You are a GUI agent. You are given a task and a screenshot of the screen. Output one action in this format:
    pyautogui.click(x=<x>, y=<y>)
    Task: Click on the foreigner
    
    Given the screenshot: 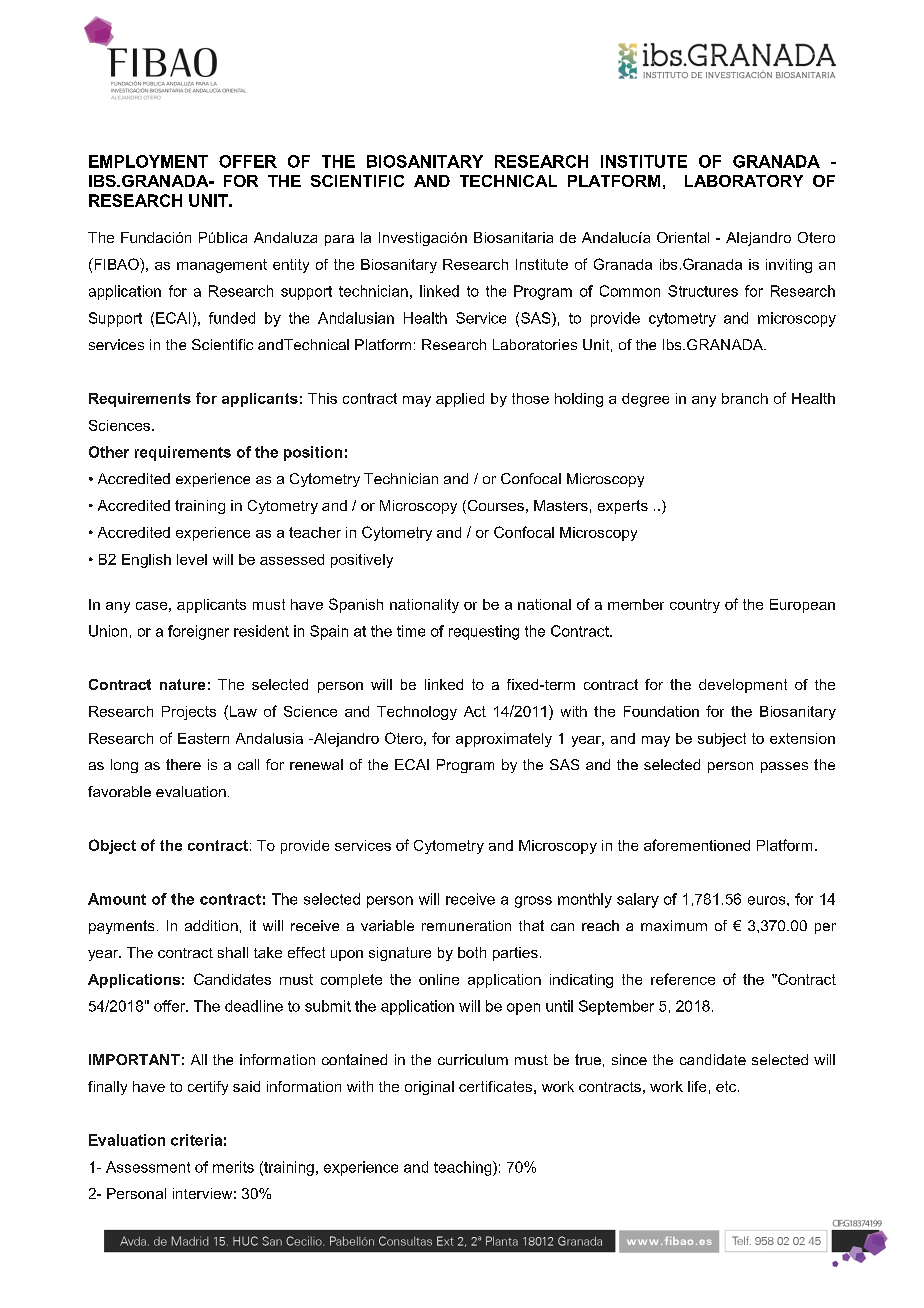 What is the action you would take?
    pyautogui.click(x=198, y=632)
